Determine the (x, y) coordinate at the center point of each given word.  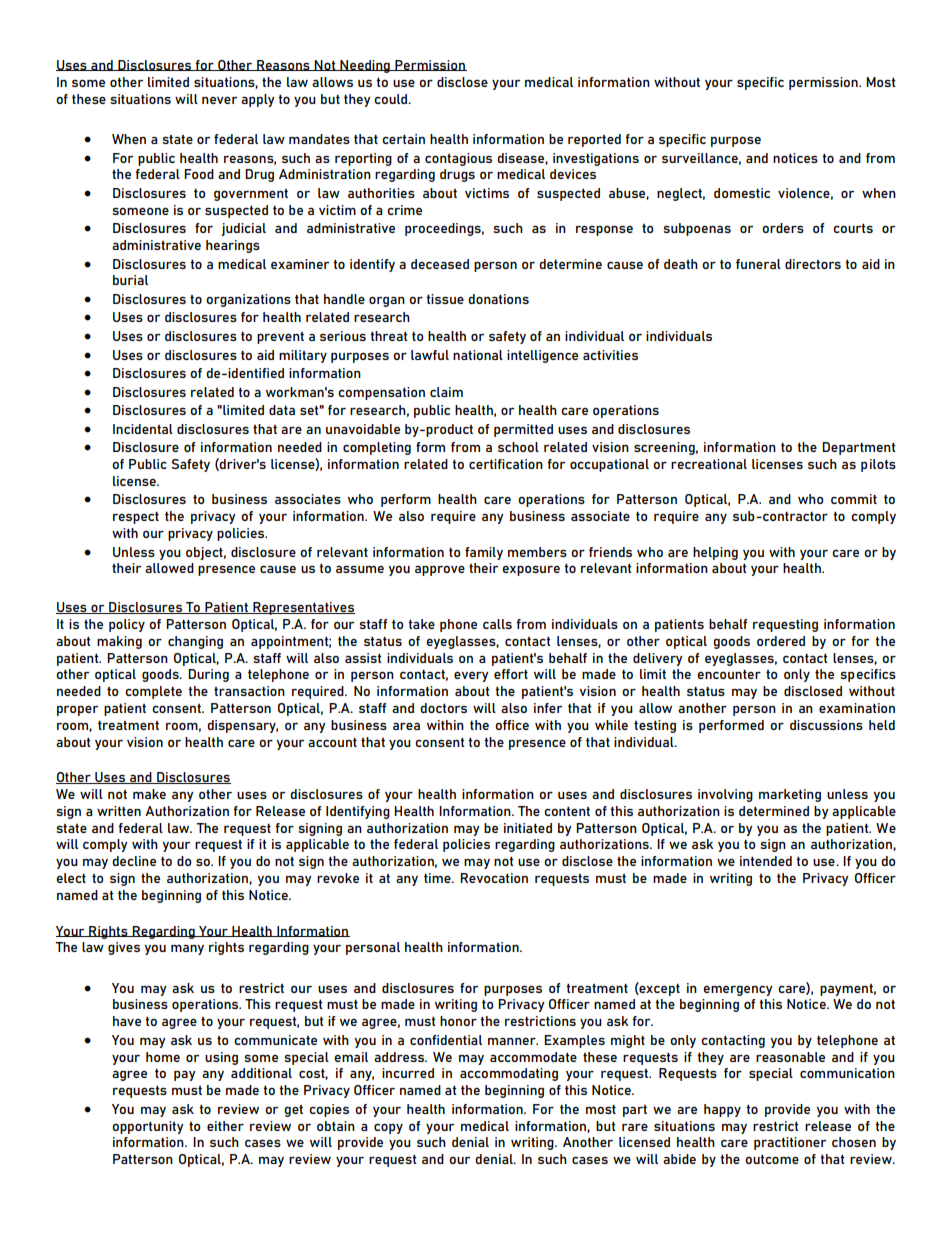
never (219, 100)
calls (497, 624)
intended (766, 861)
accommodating (509, 1074)
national (478, 355)
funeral (758, 264)
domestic (742, 193)
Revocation (494, 878)
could (392, 99)
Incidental (143, 429)
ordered (781, 641)
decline (134, 861)
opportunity (148, 1127)
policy (127, 625)
